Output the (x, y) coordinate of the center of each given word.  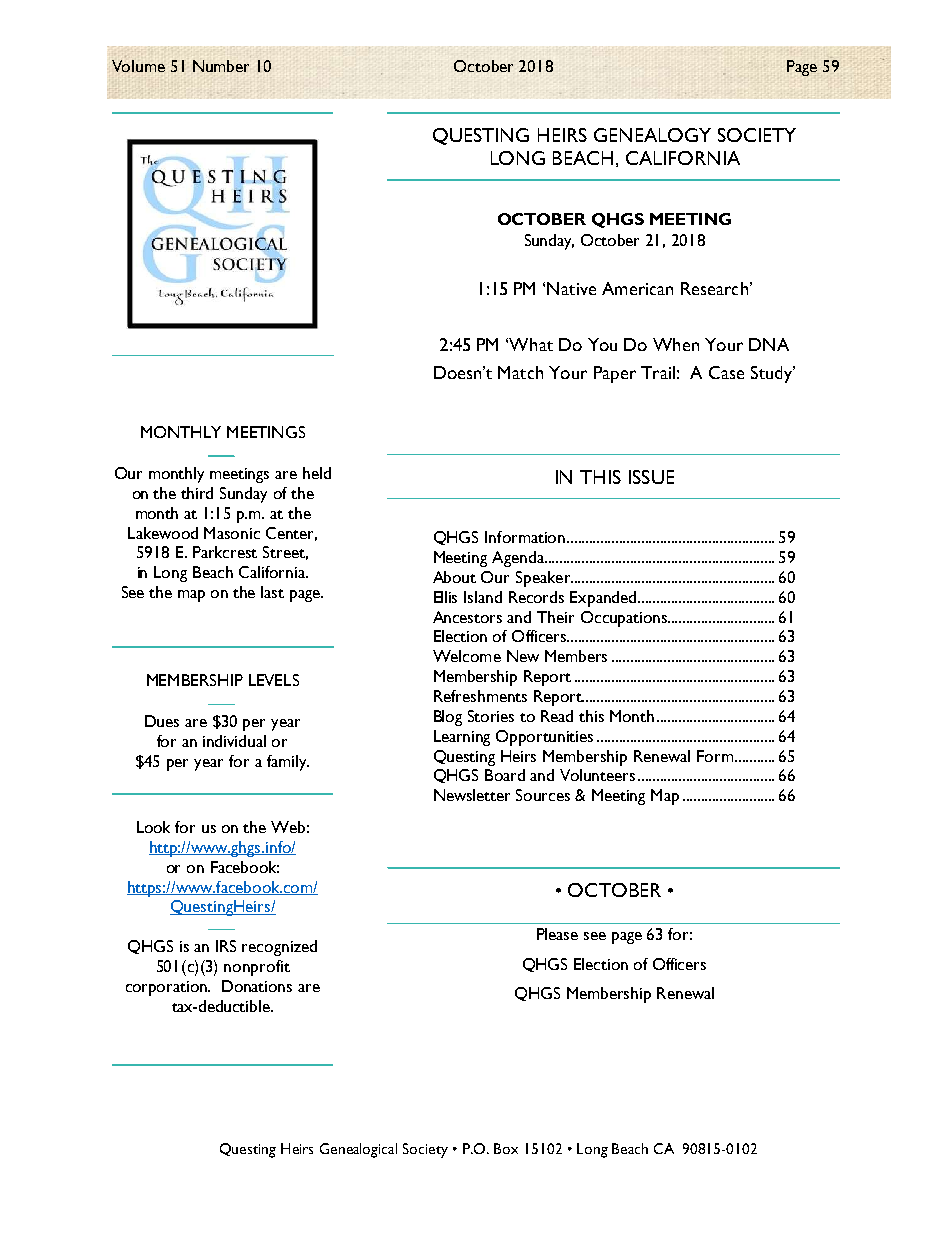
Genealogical (358, 1150)
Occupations (625, 619)
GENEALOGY (652, 135)
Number (221, 66)
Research (714, 288)
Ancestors (467, 617)
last (272, 592)
